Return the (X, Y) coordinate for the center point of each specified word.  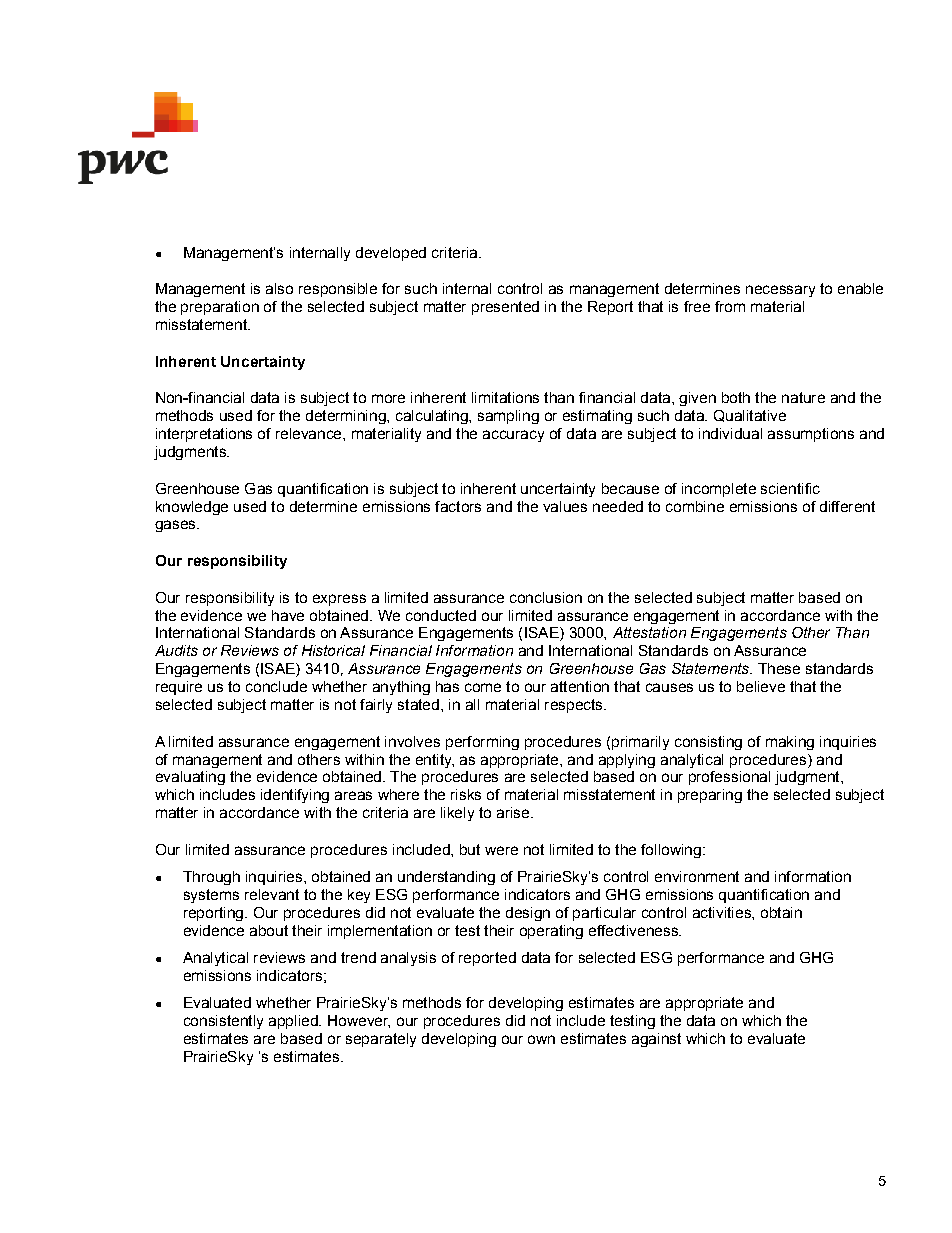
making (790, 743)
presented (505, 308)
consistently (223, 1022)
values (565, 506)
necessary (780, 291)
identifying (295, 796)
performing (482, 743)
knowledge (192, 508)
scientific (790, 488)
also (279, 288)
